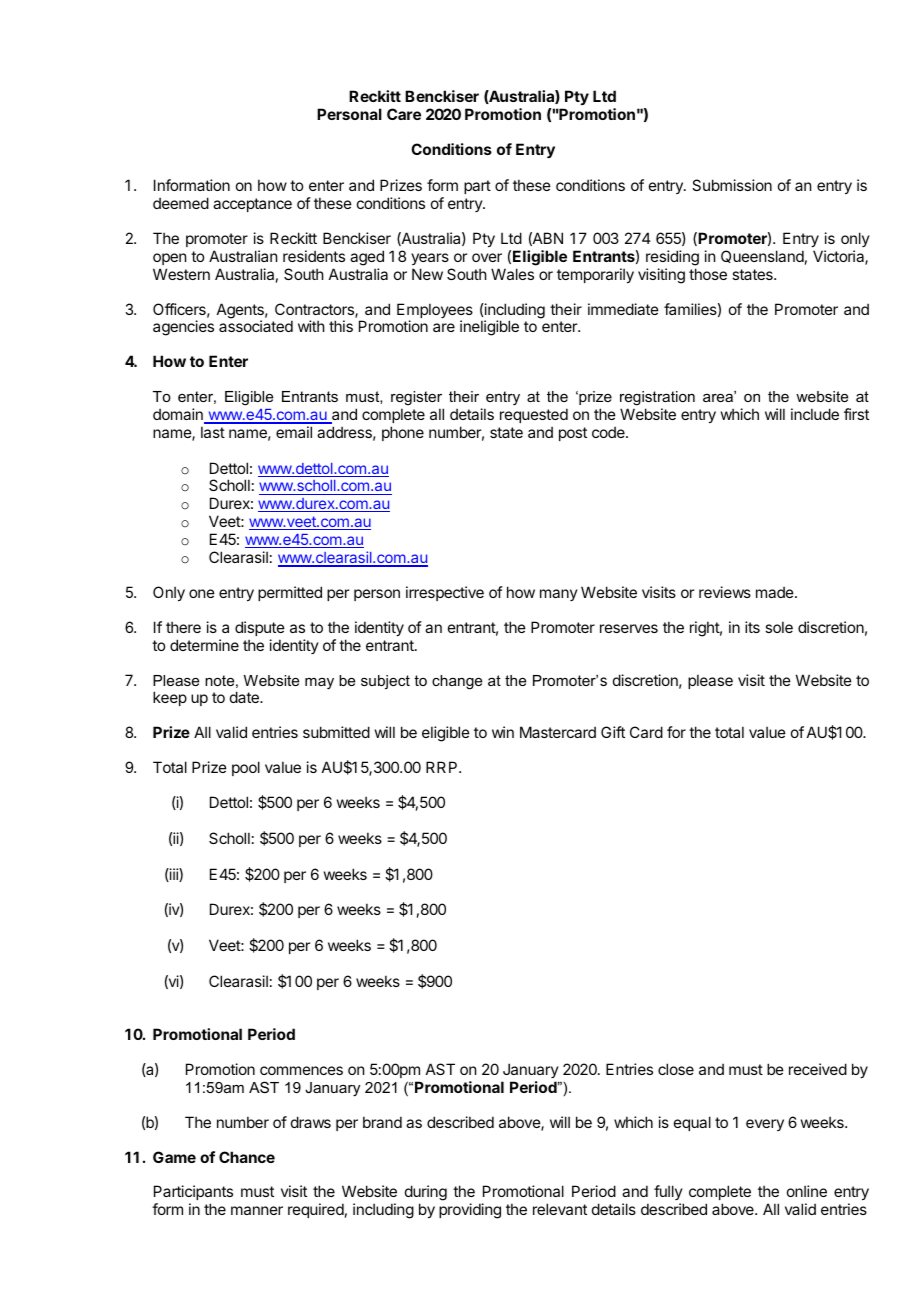  I want to click on Chance, so click(247, 1157).
